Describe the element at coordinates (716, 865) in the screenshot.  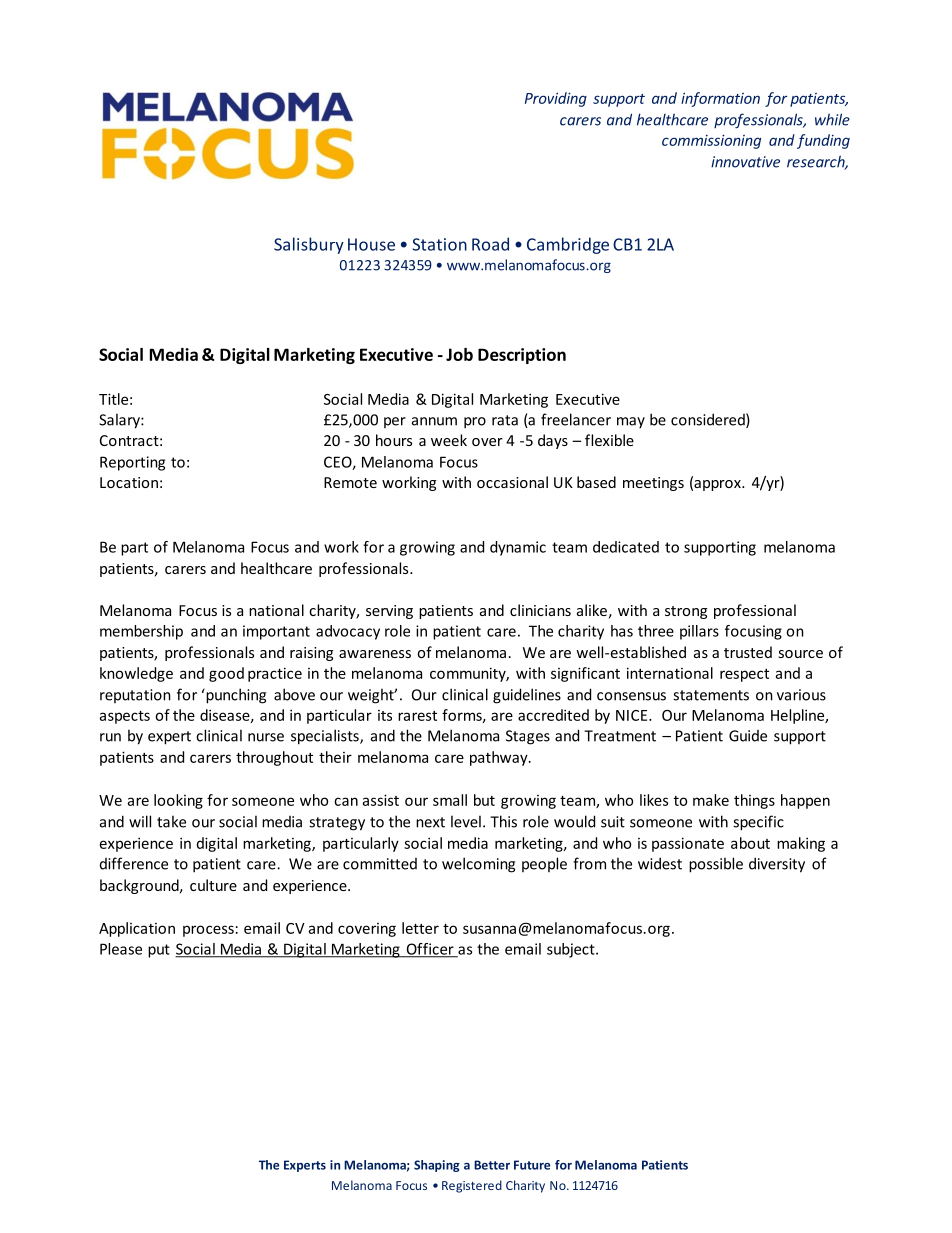
I see `possible` at that location.
